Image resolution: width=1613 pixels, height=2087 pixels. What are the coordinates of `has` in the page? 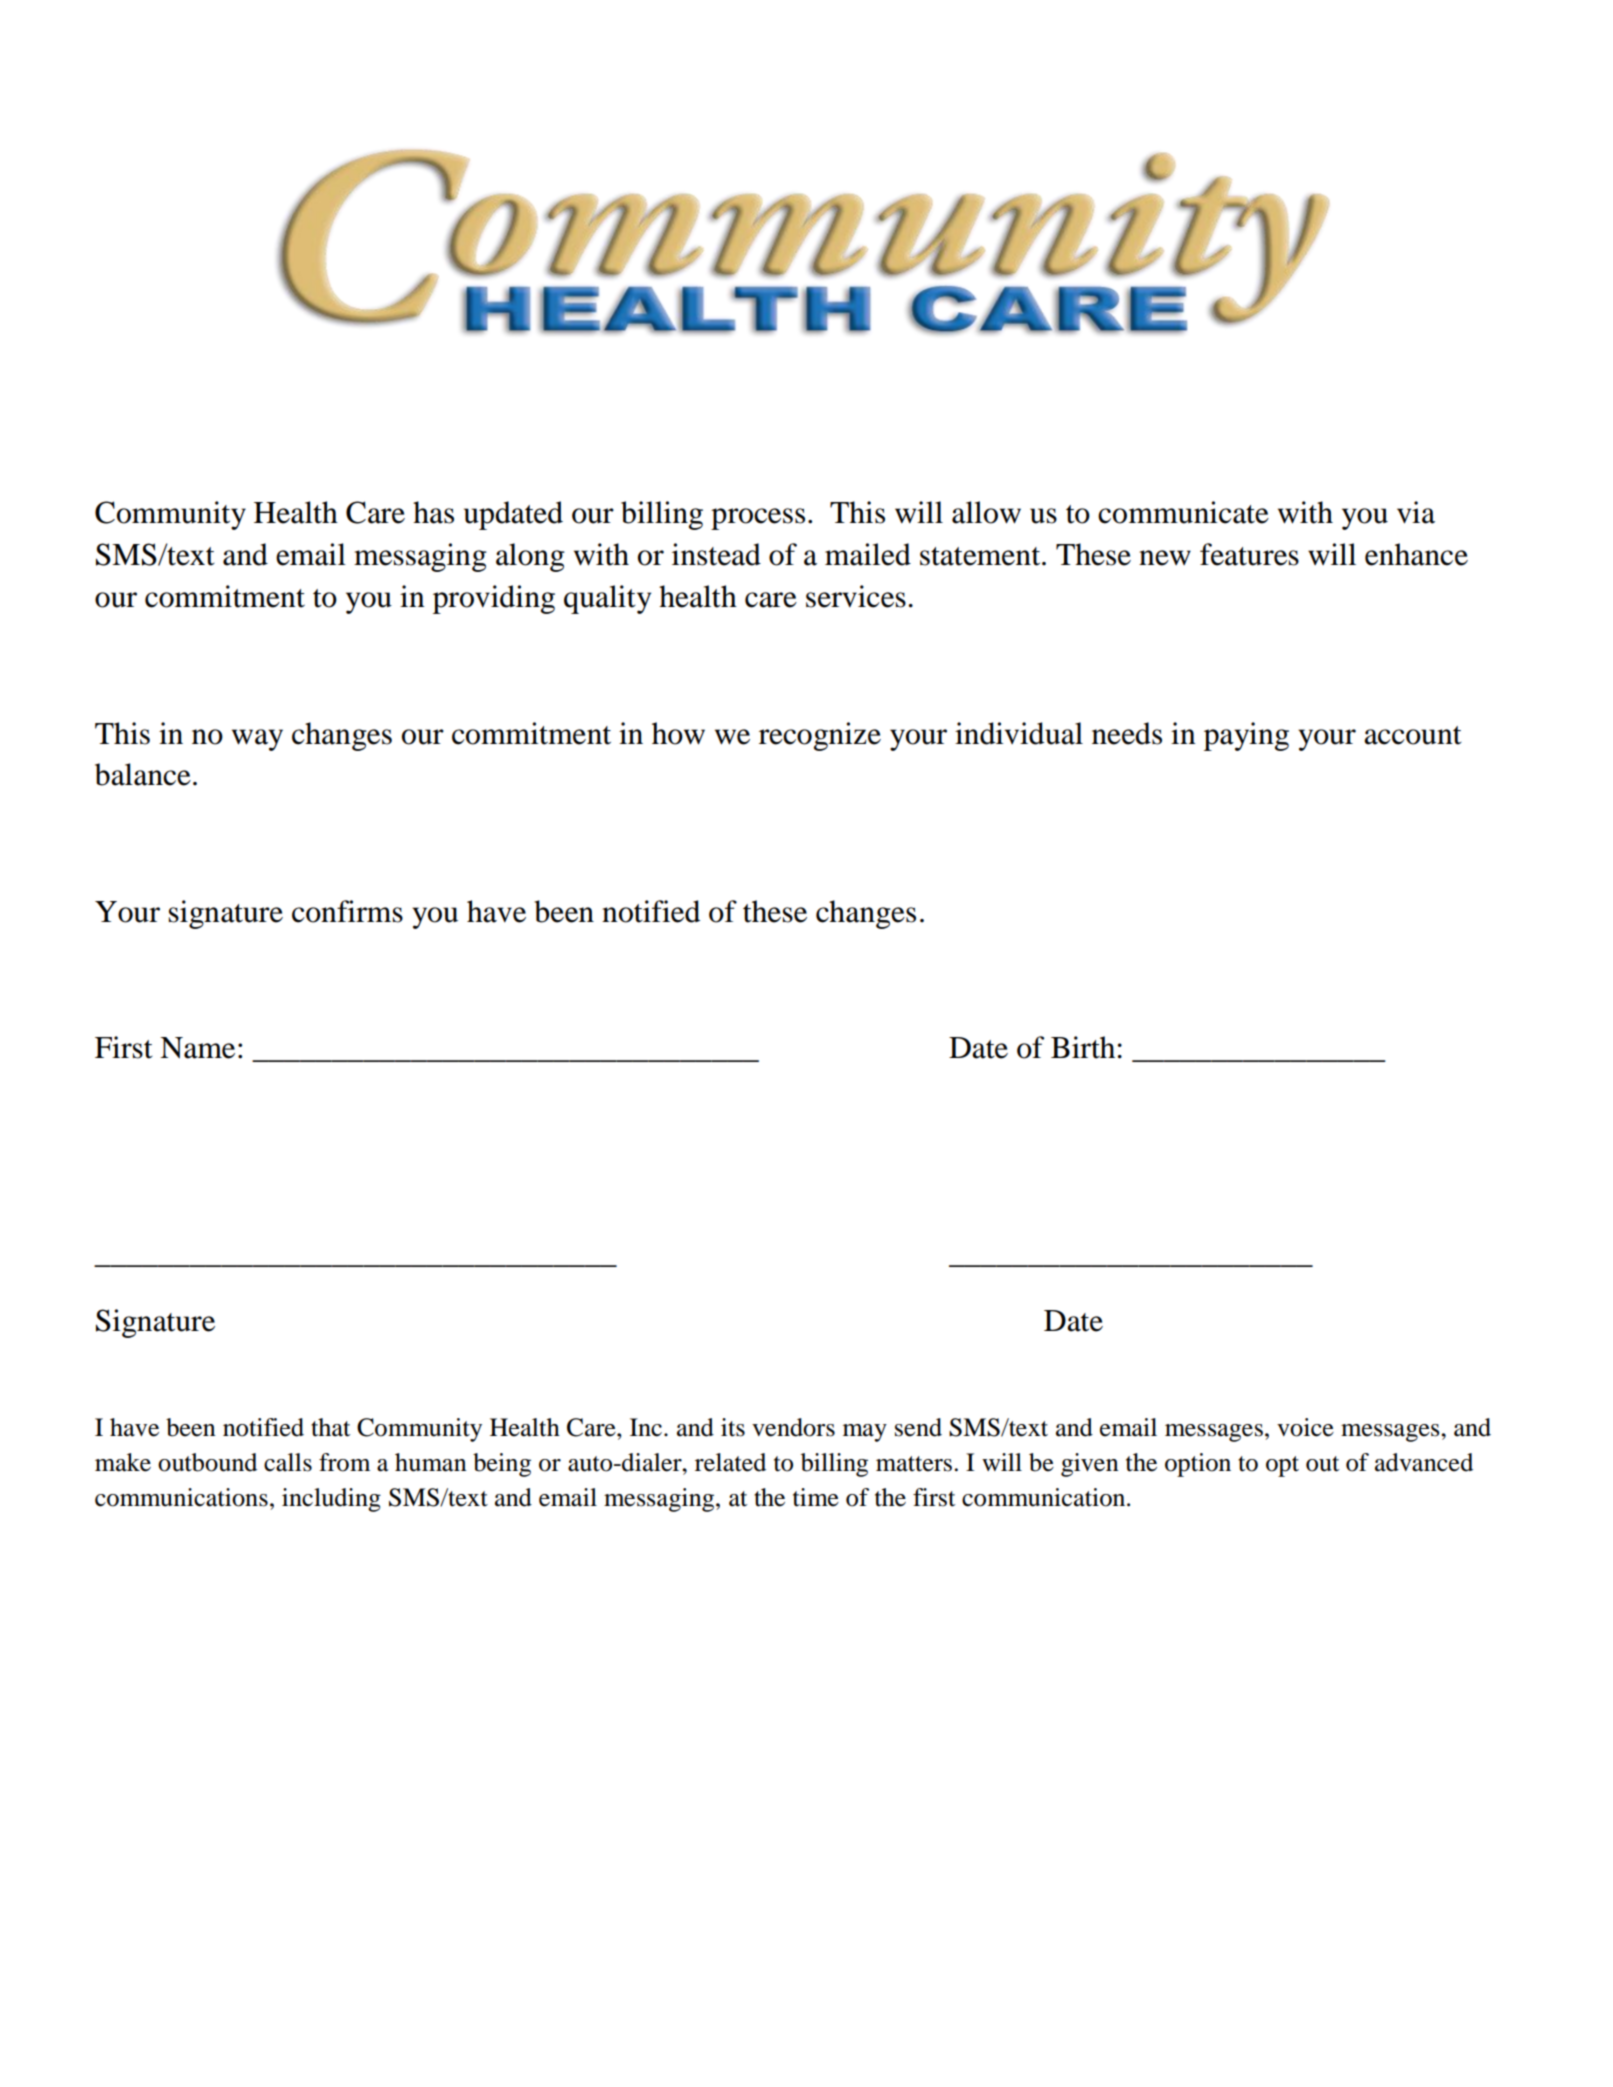 It's located at (433, 512).
